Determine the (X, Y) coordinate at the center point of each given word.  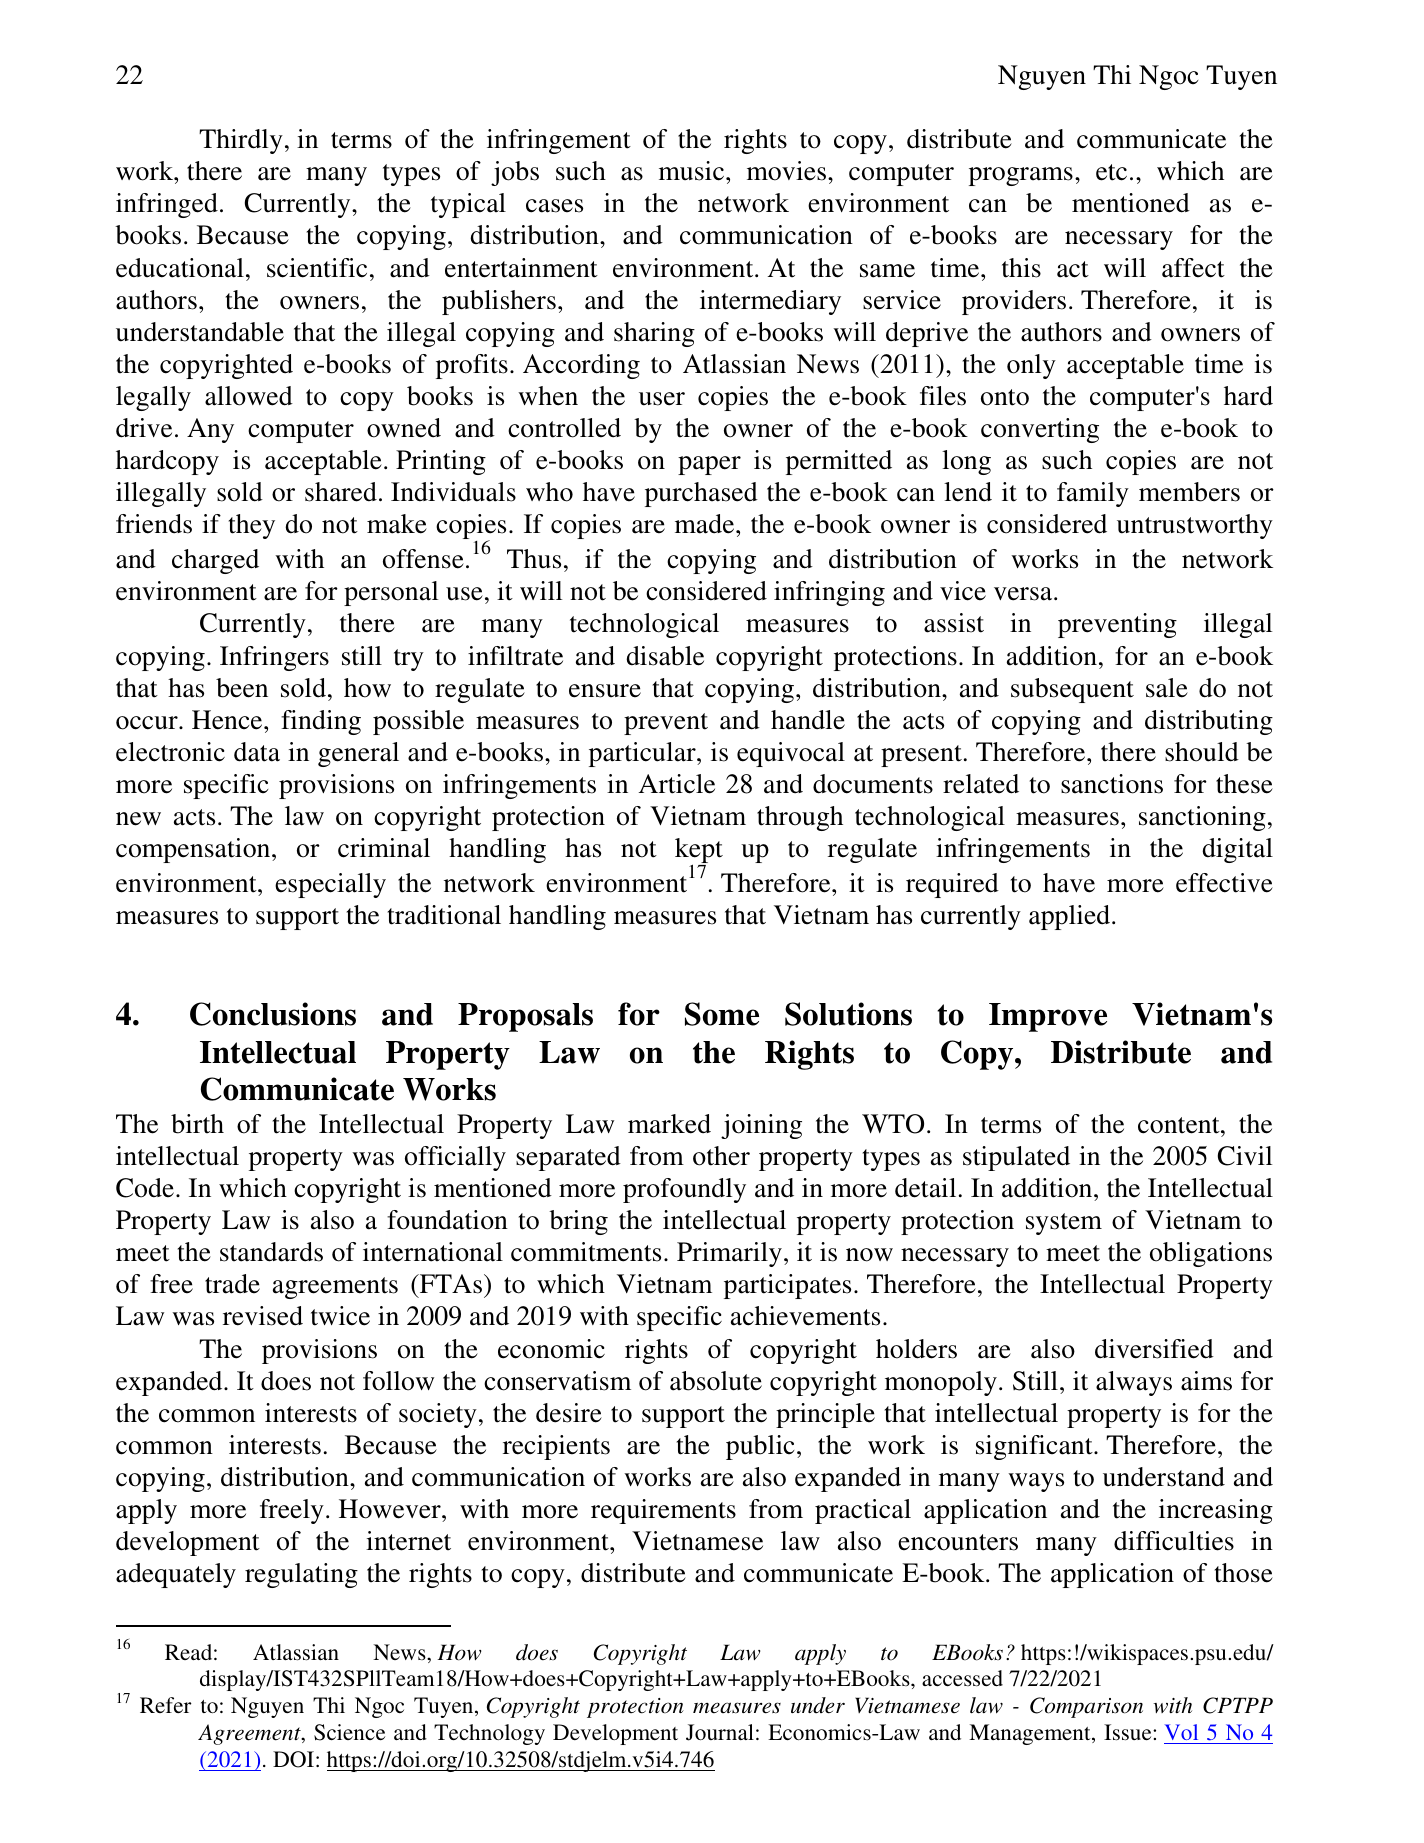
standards (271, 1252)
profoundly (684, 1190)
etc (1111, 172)
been (242, 688)
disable (665, 656)
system (1064, 1224)
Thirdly (241, 141)
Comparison (1086, 1707)
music (693, 171)
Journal (720, 1732)
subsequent (1072, 690)
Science (349, 1732)
